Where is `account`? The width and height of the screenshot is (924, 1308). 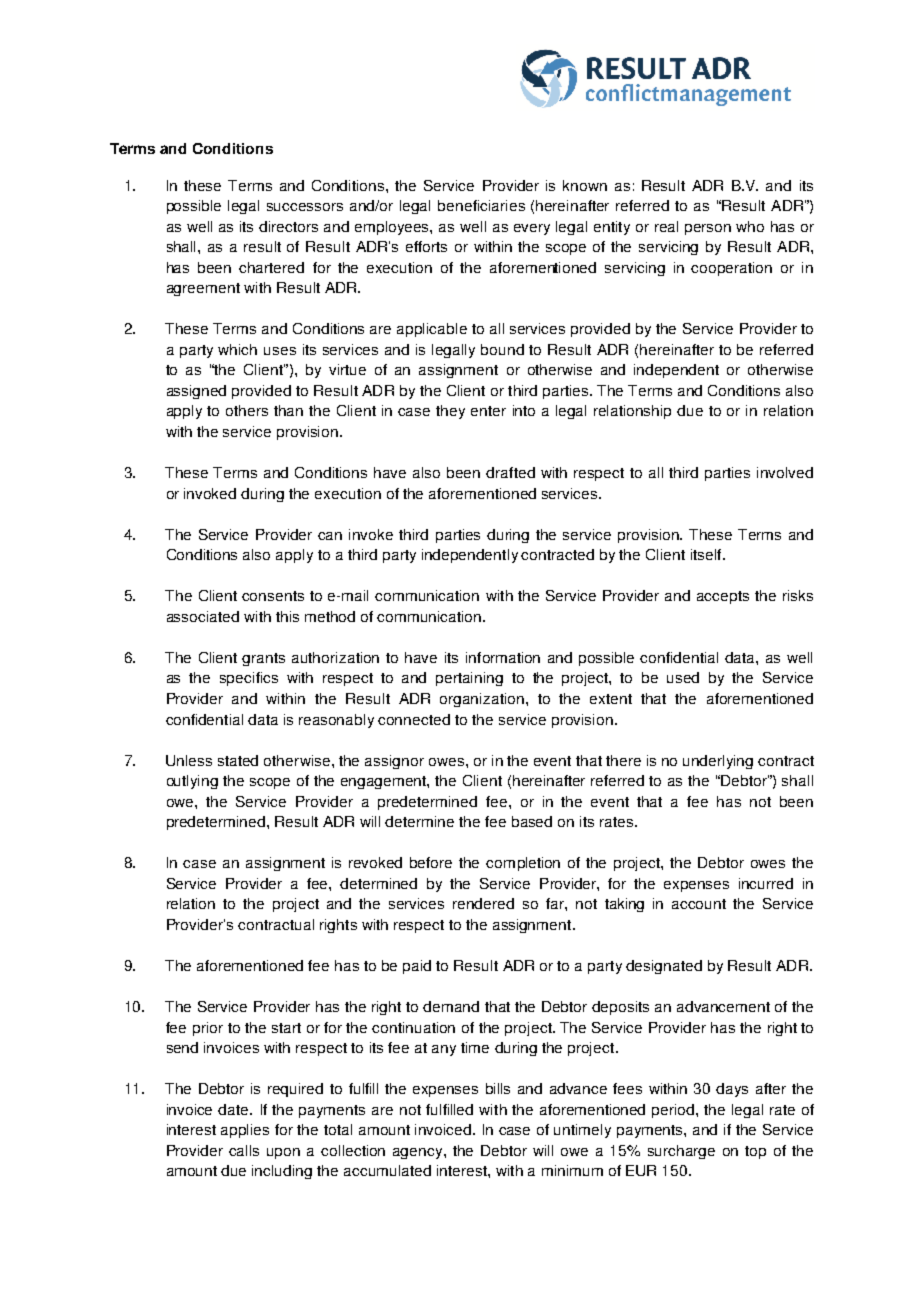 account is located at coordinates (699, 904).
